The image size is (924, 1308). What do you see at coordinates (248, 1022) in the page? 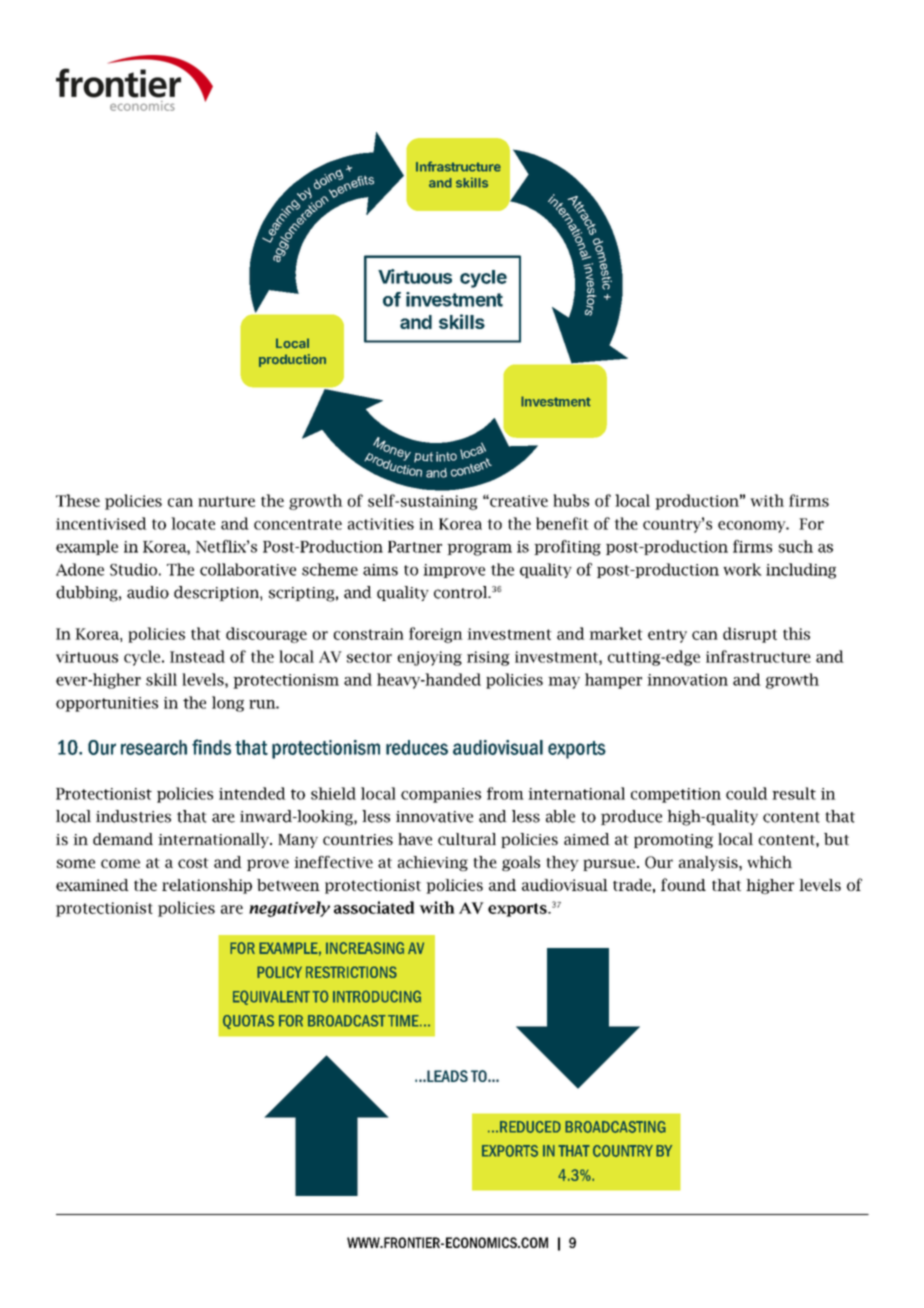
I see `QUOTAS` at bounding box center [248, 1022].
